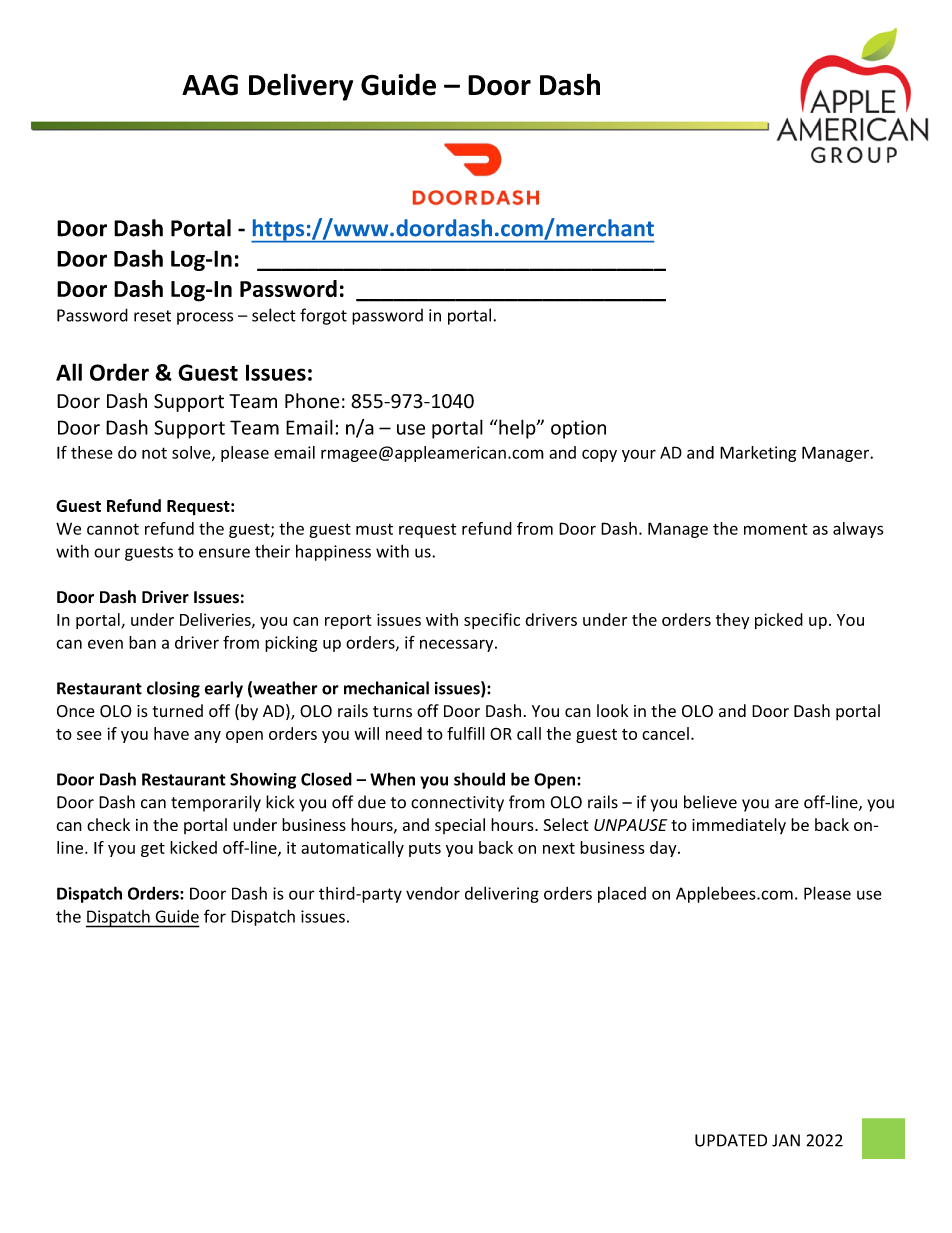  I want to click on Delivery, so click(301, 87).
